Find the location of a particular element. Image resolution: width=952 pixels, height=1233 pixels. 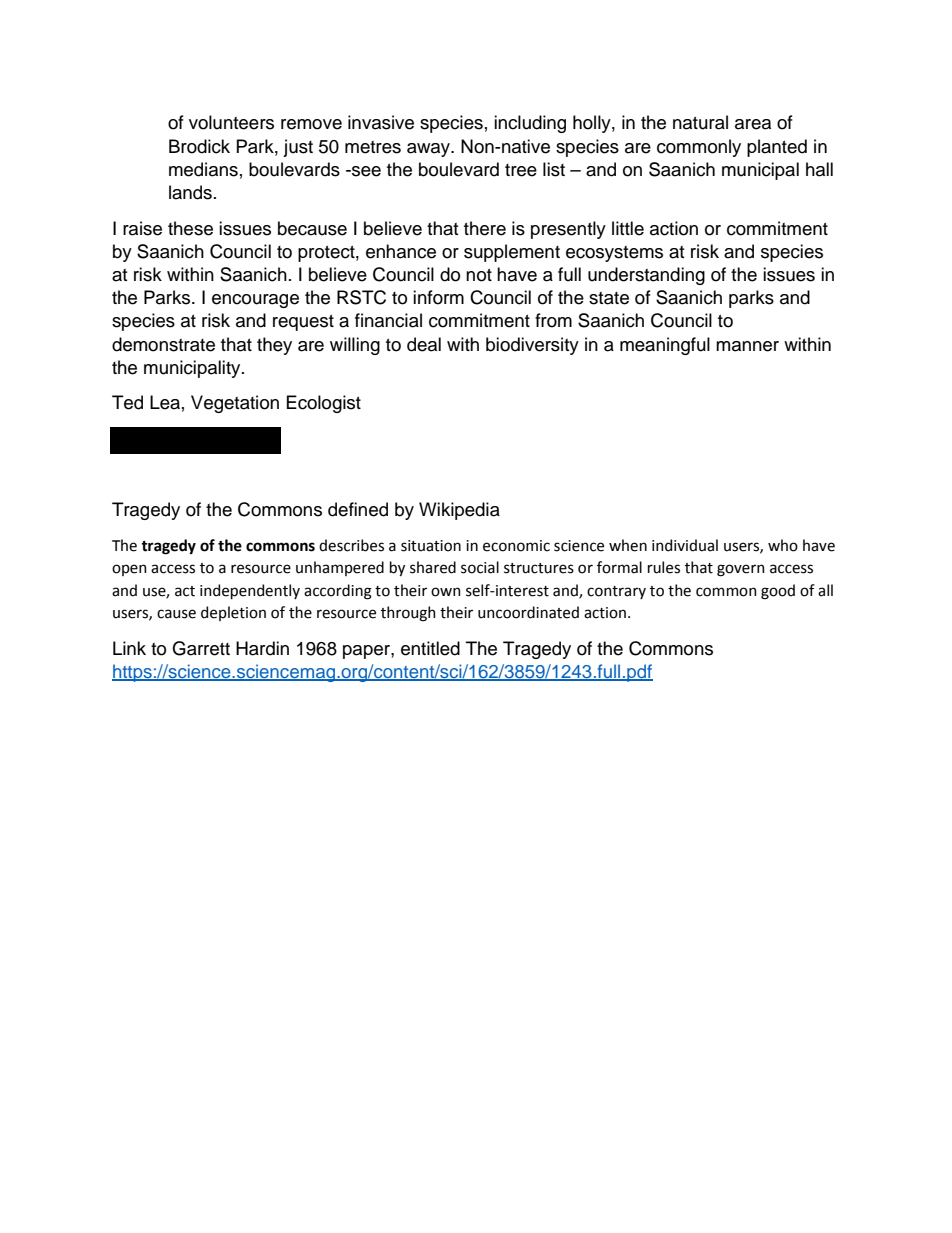

volunteers is located at coordinates (231, 122).
